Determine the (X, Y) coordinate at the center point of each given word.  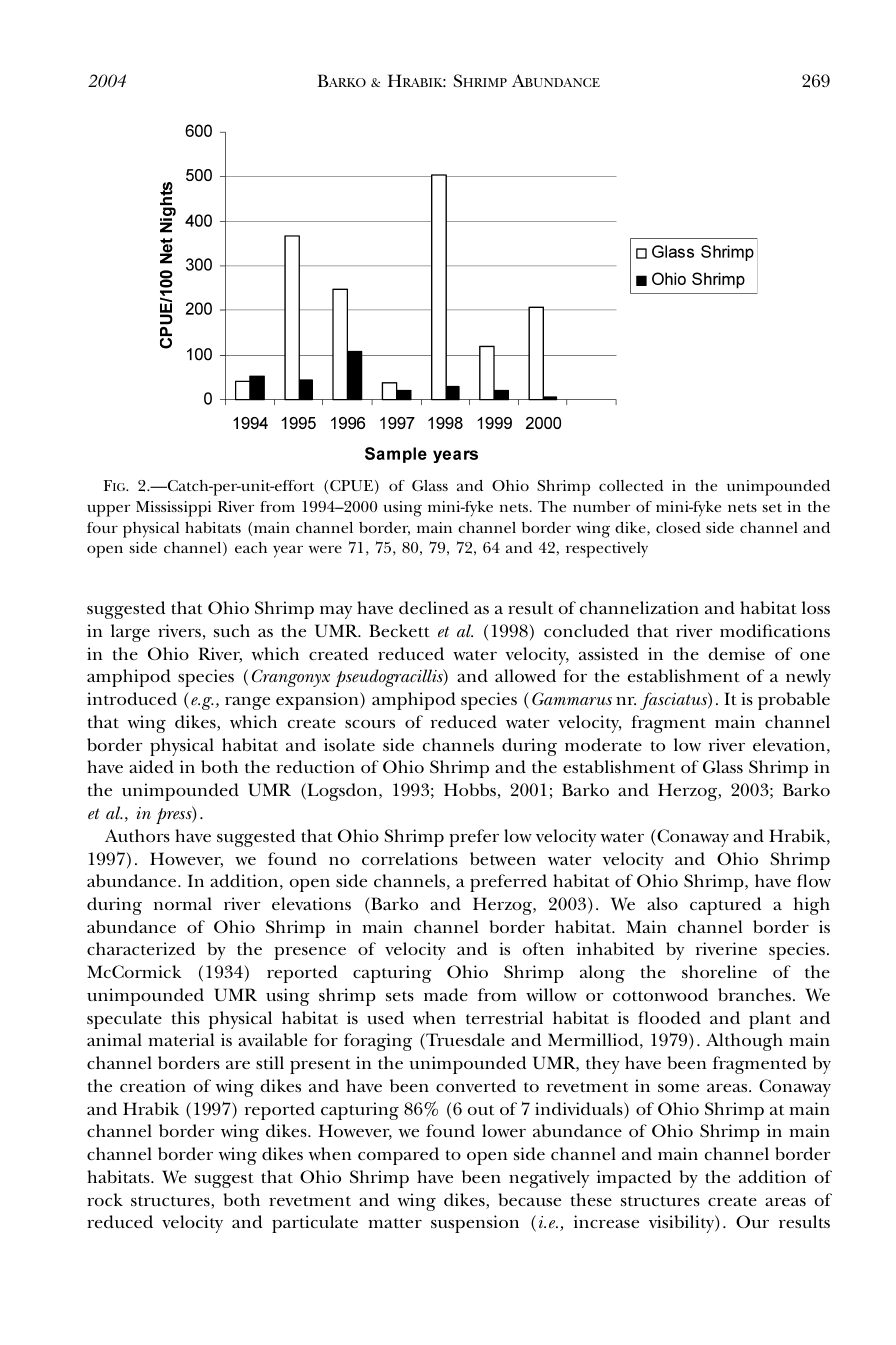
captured (726, 906)
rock (105, 1199)
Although (744, 1042)
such (232, 631)
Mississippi (173, 509)
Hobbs (470, 789)
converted (476, 1085)
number (602, 506)
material (181, 1039)
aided (151, 766)
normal (183, 903)
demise (736, 653)
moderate (603, 744)
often (543, 948)
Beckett (399, 630)
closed (678, 527)
